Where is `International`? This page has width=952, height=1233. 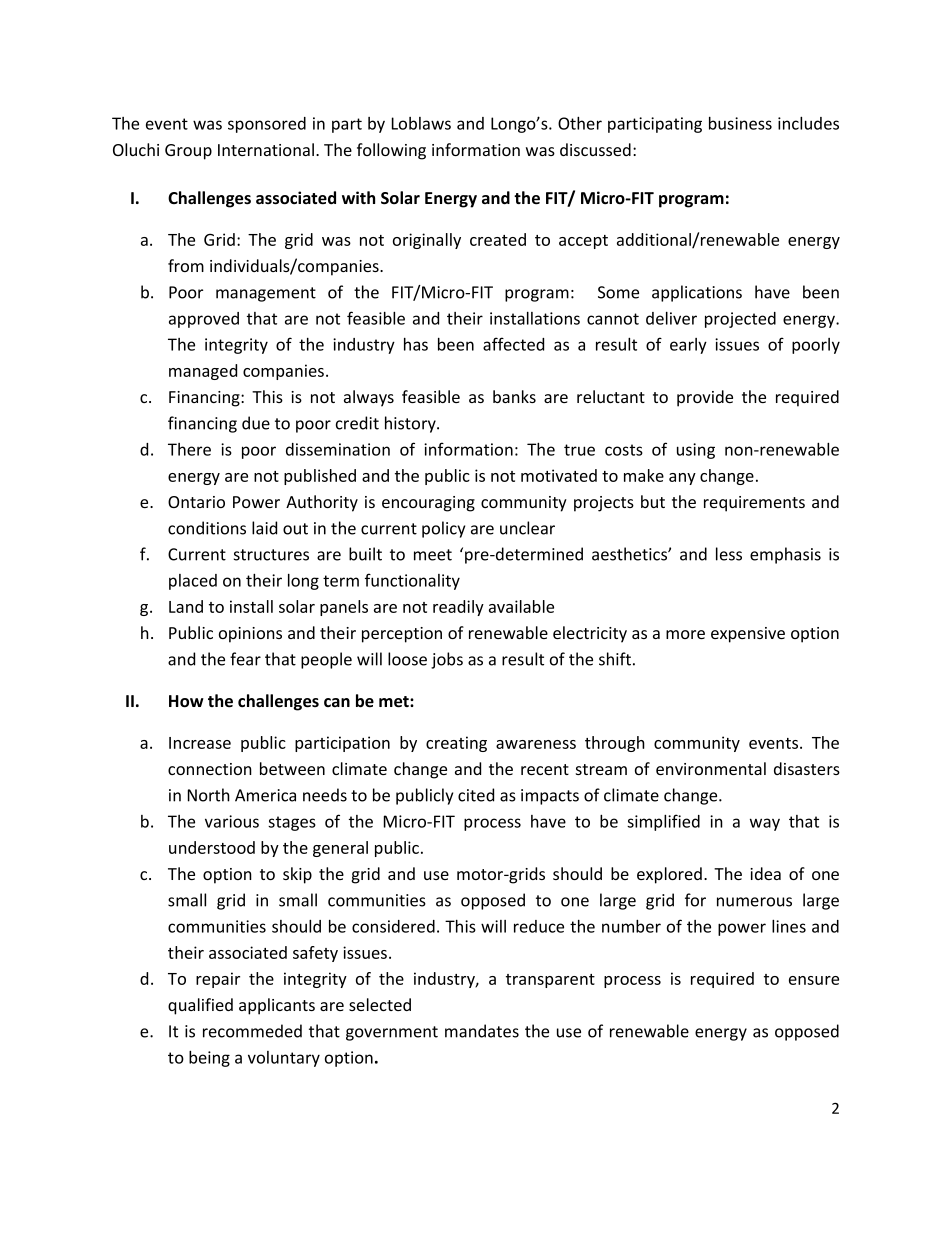
International is located at coordinates (266, 149).
